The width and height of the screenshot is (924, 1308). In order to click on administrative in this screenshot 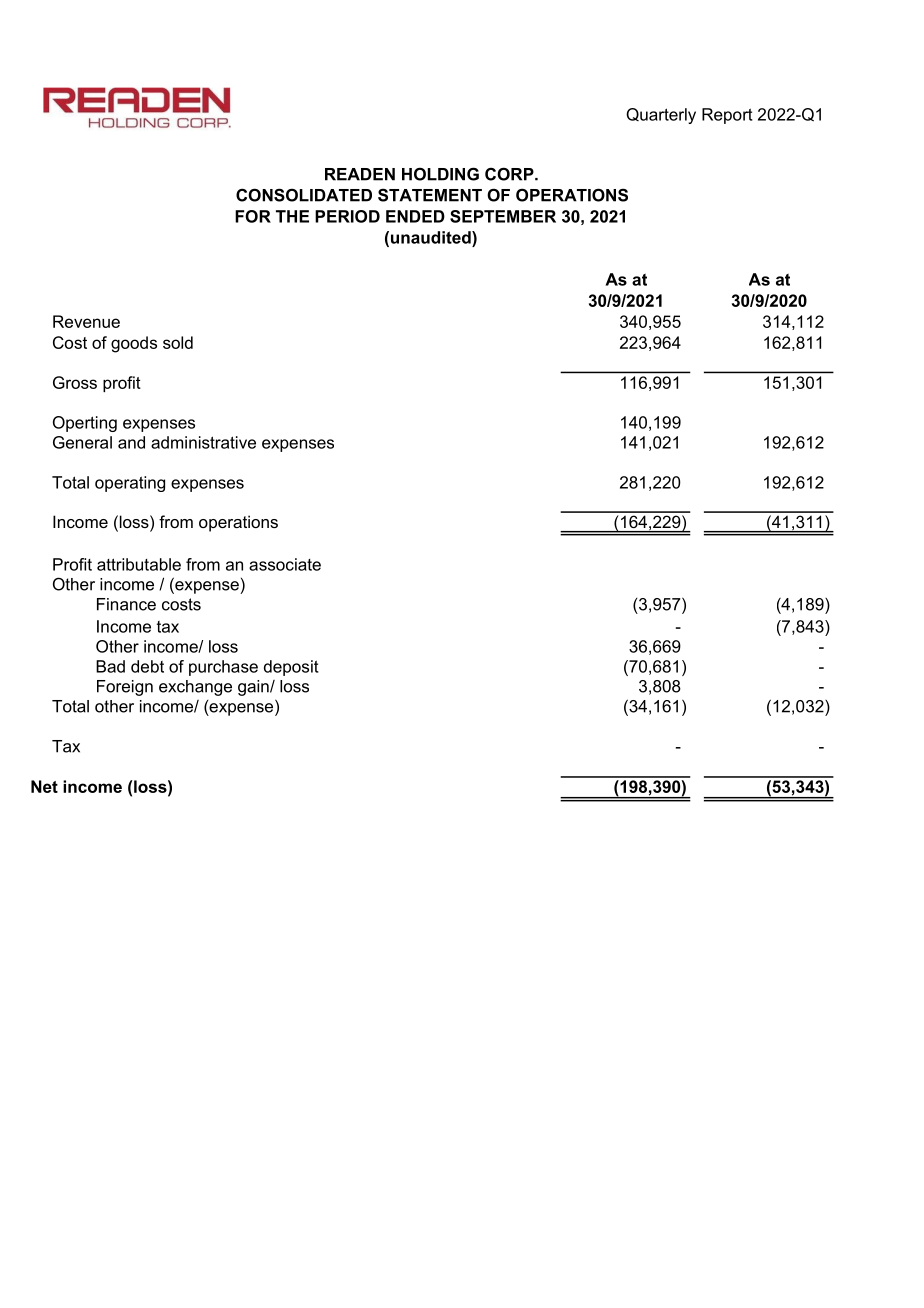, I will do `click(203, 442)`.
